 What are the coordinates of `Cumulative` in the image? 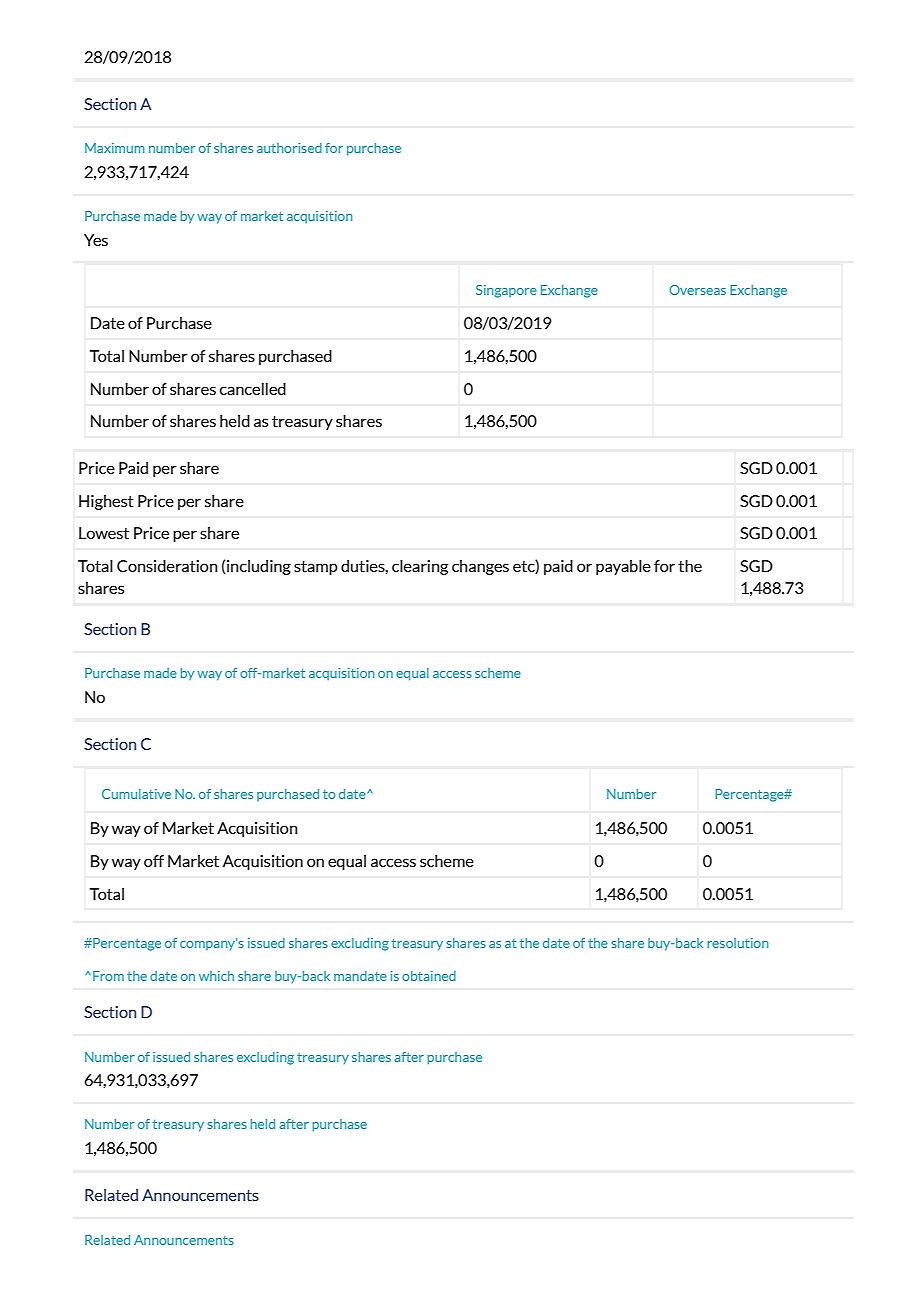 It's located at (136, 794).
